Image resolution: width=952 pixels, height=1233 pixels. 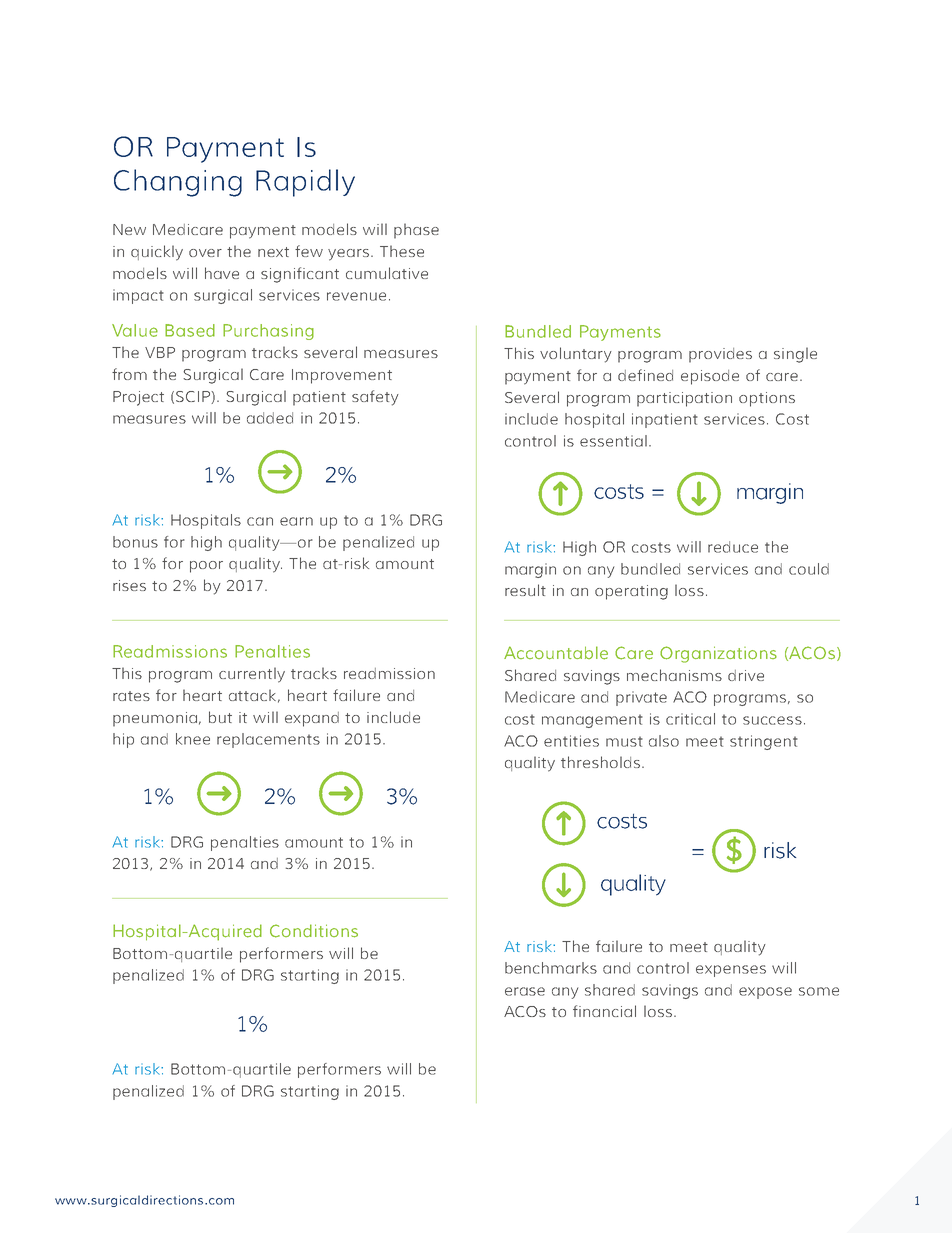 I want to click on Conditions, so click(x=314, y=931).
